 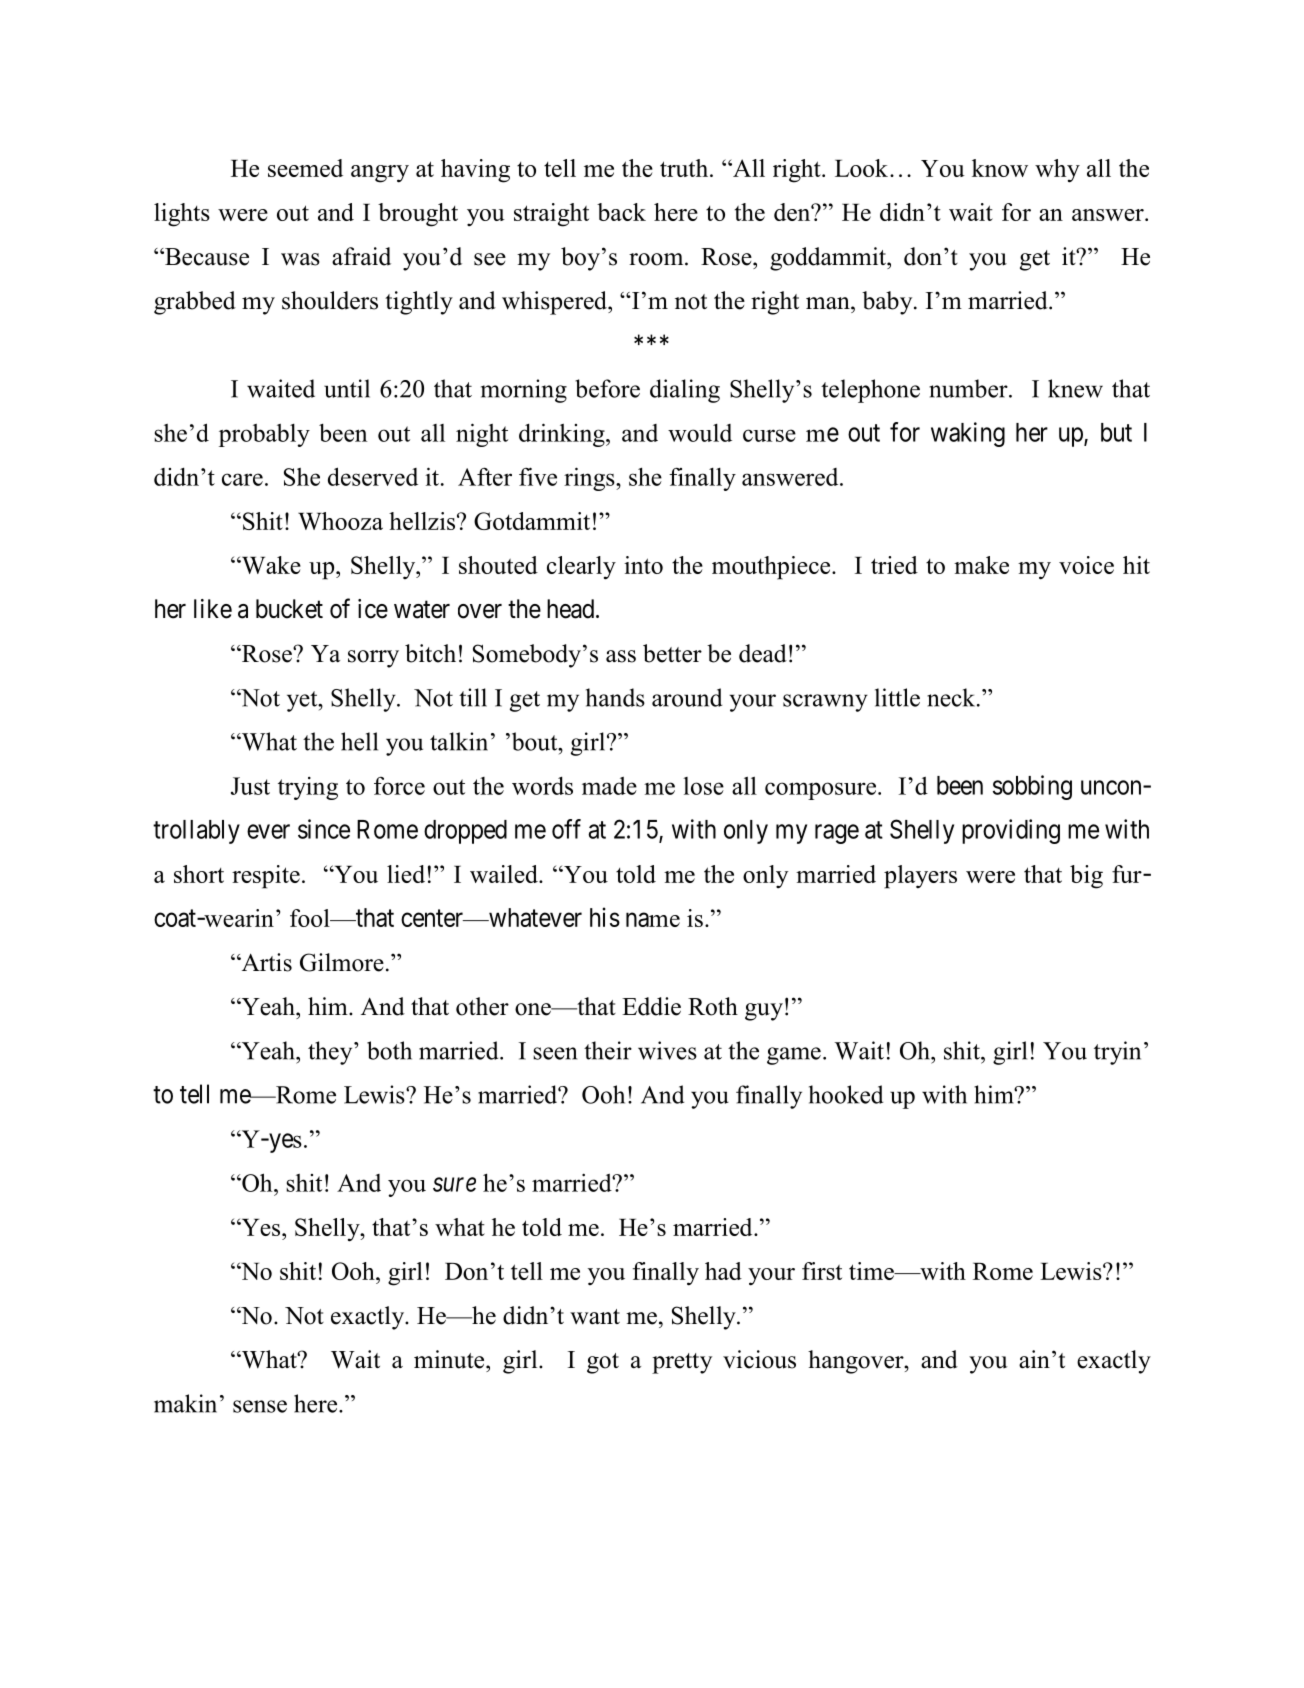 What do you see at coordinates (331, 1053) in the document?
I see `they` at bounding box center [331, 1053].
